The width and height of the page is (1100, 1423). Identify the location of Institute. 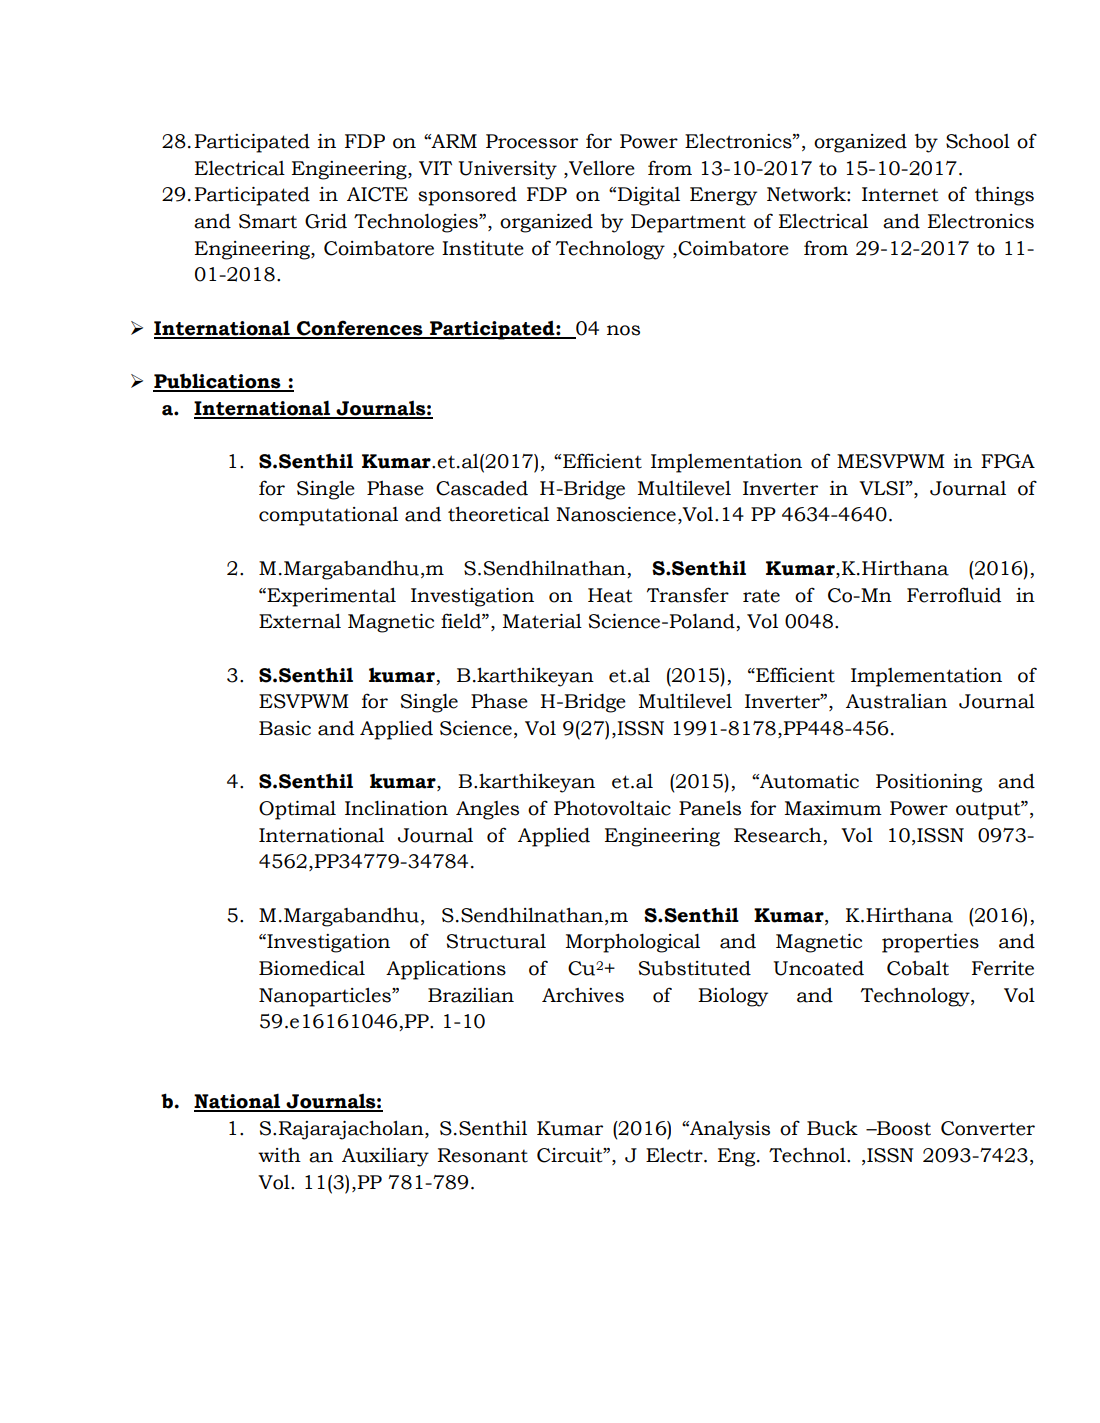
(483, 248).
